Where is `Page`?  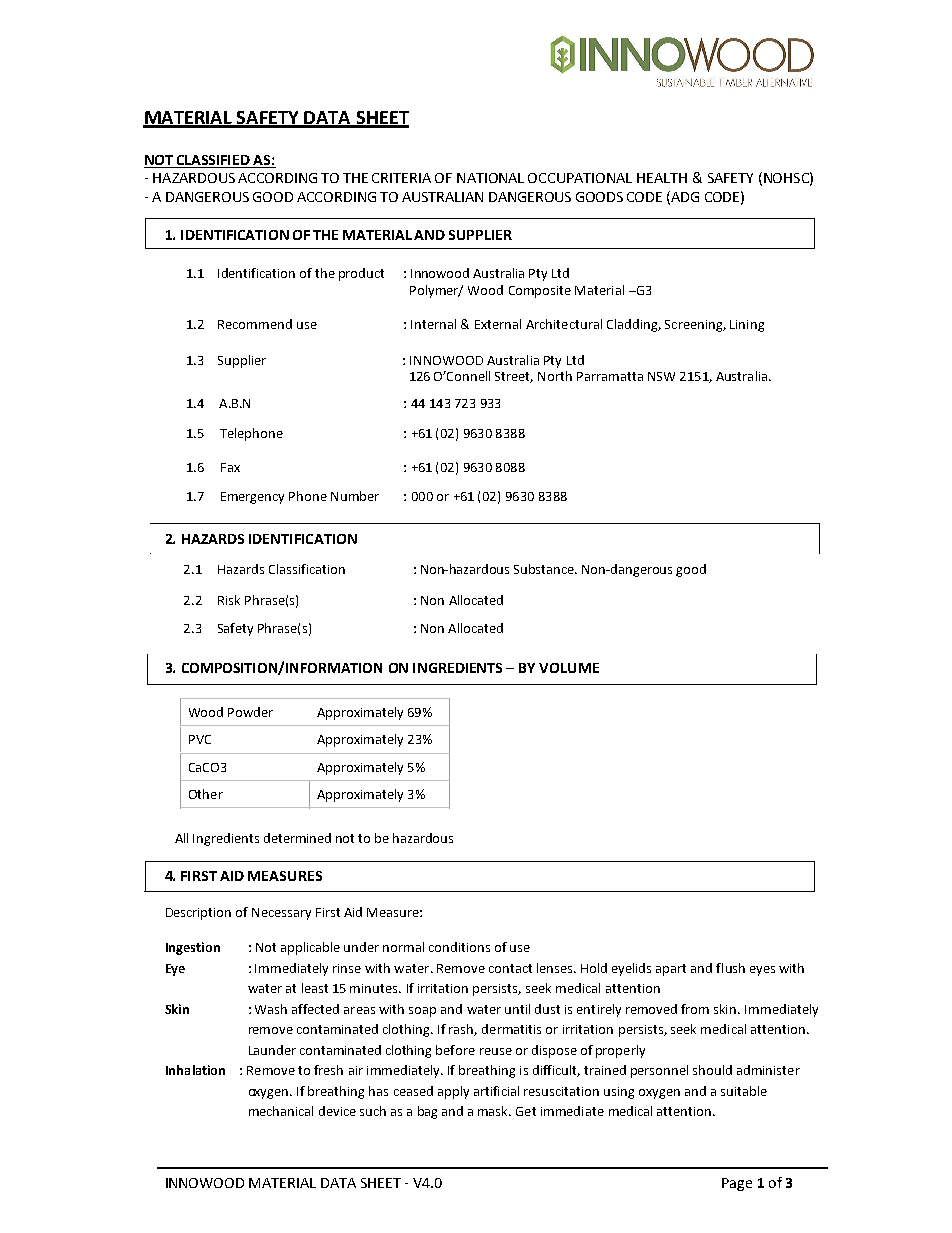
Page is located at coordinates (737, 1184).
